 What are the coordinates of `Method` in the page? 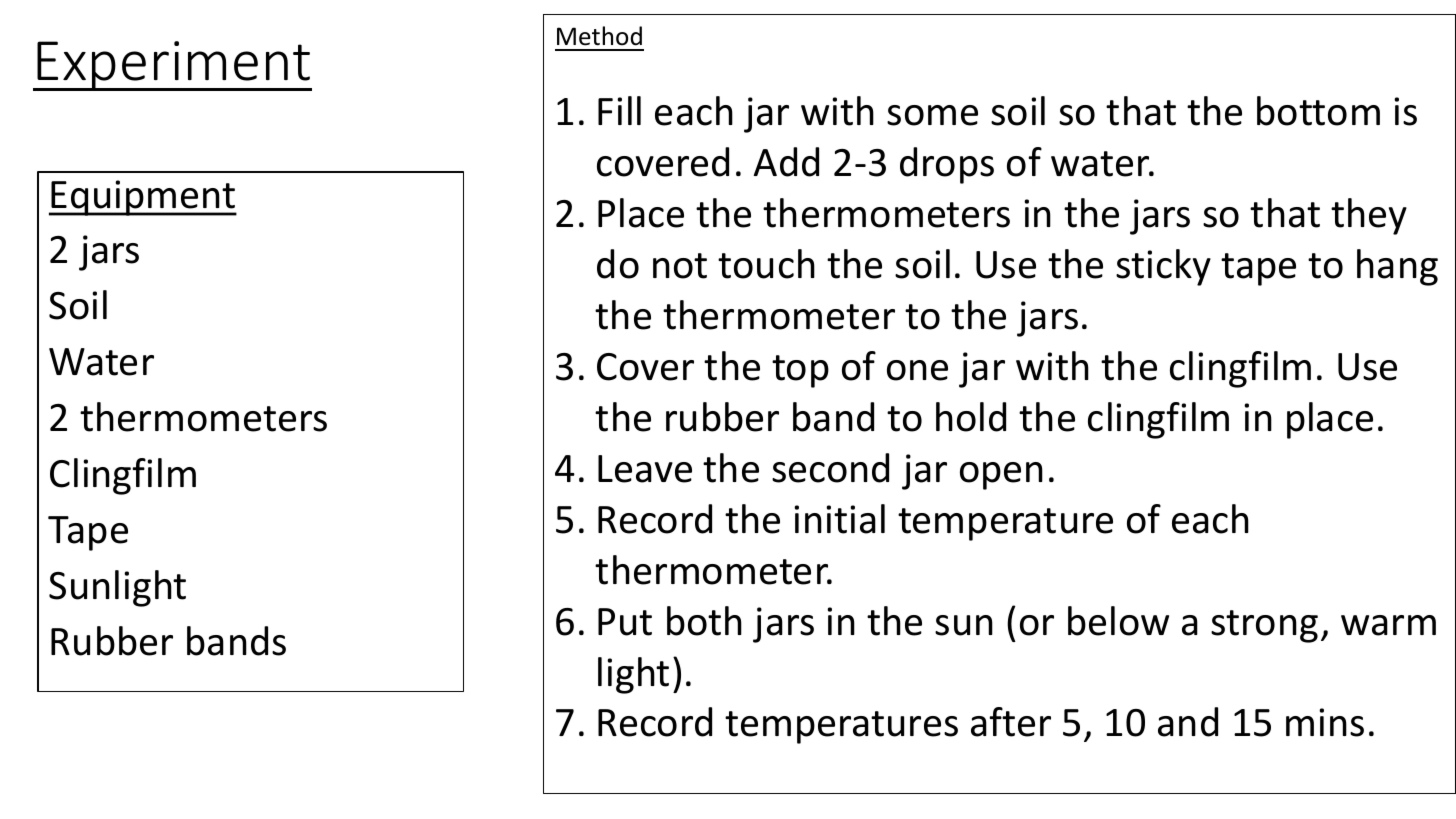 It's located at (599, 36).
